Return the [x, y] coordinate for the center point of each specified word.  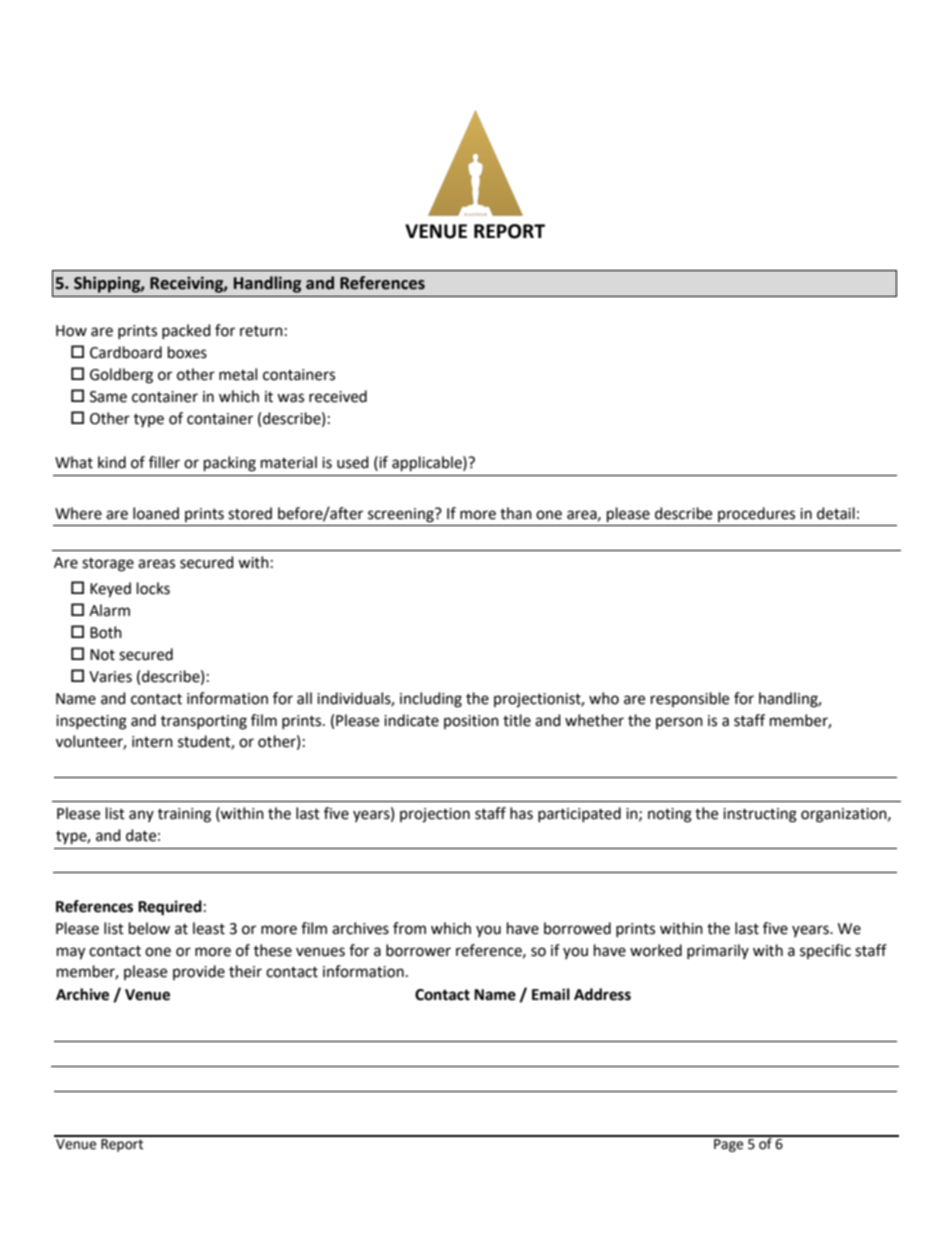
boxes [187, 352]
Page [729, 1144]
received [338, 396]
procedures [756, 514]
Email [551, 994]
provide [199, 972]
